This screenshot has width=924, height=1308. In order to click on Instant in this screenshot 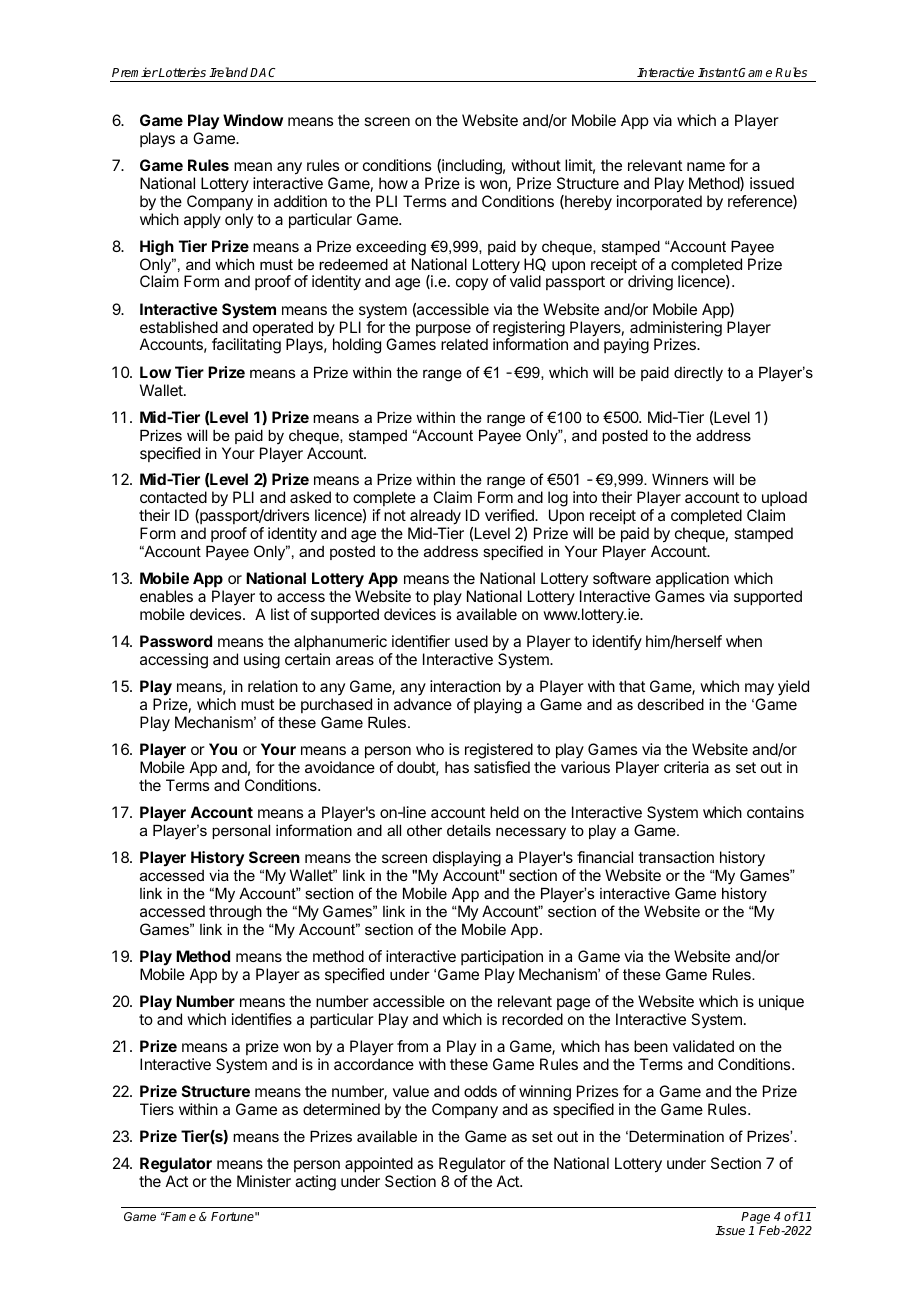, I will do `click(718, 72)`.
